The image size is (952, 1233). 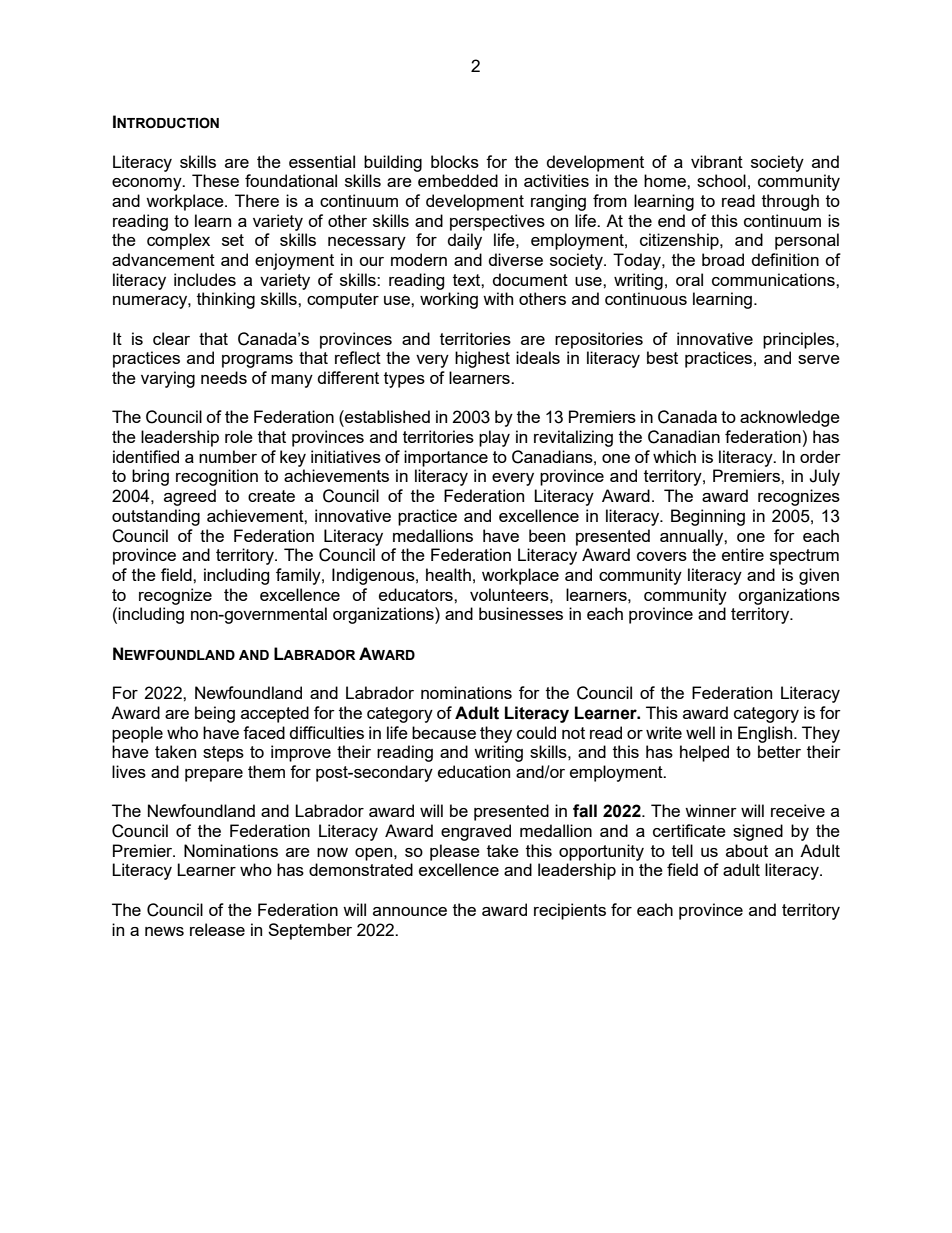 What do you see at coordinates (521, 613) in the page?
I see `businesses` at bounding box center [521, 613].
